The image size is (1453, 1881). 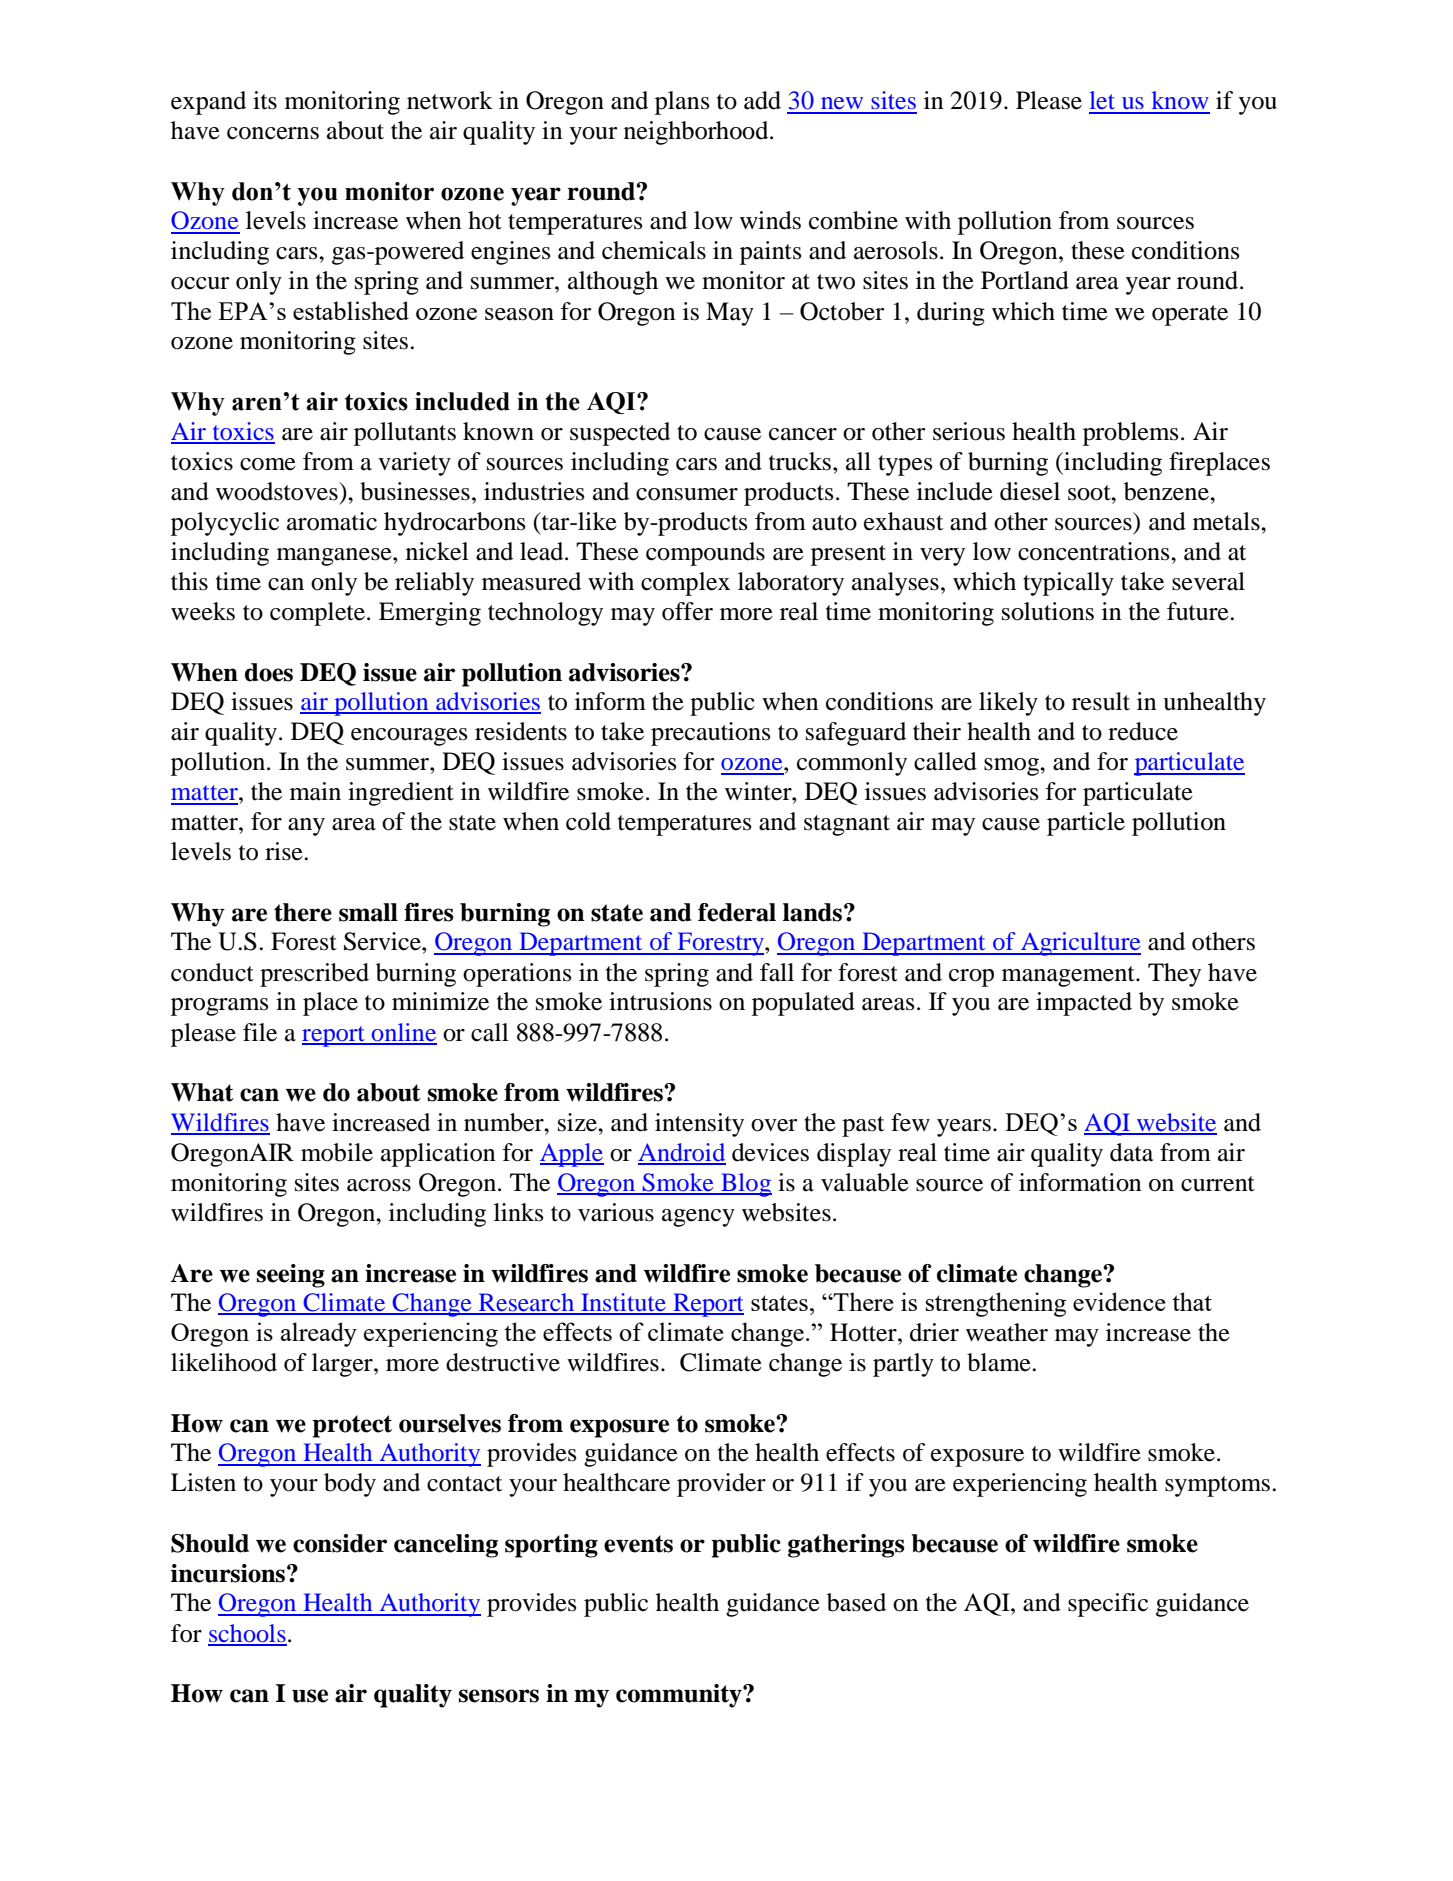 I want to click on neighborhood, so click(x=697, y=133).
